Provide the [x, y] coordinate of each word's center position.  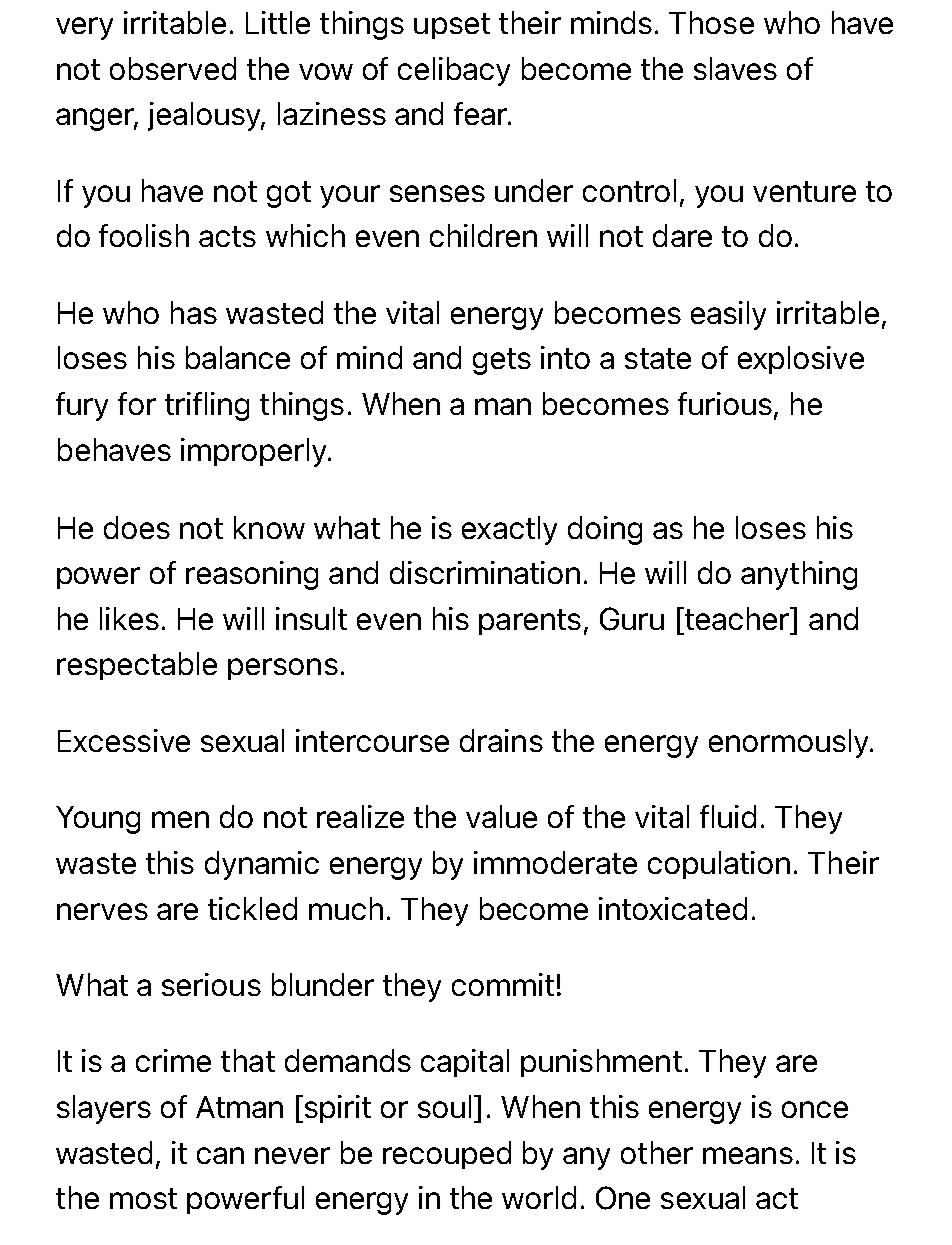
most [143, 1198]
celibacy [454, 71]
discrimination [485, 572]
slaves [735, 68]
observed [173, 68]
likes [129, 618]
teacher [737, 618]
